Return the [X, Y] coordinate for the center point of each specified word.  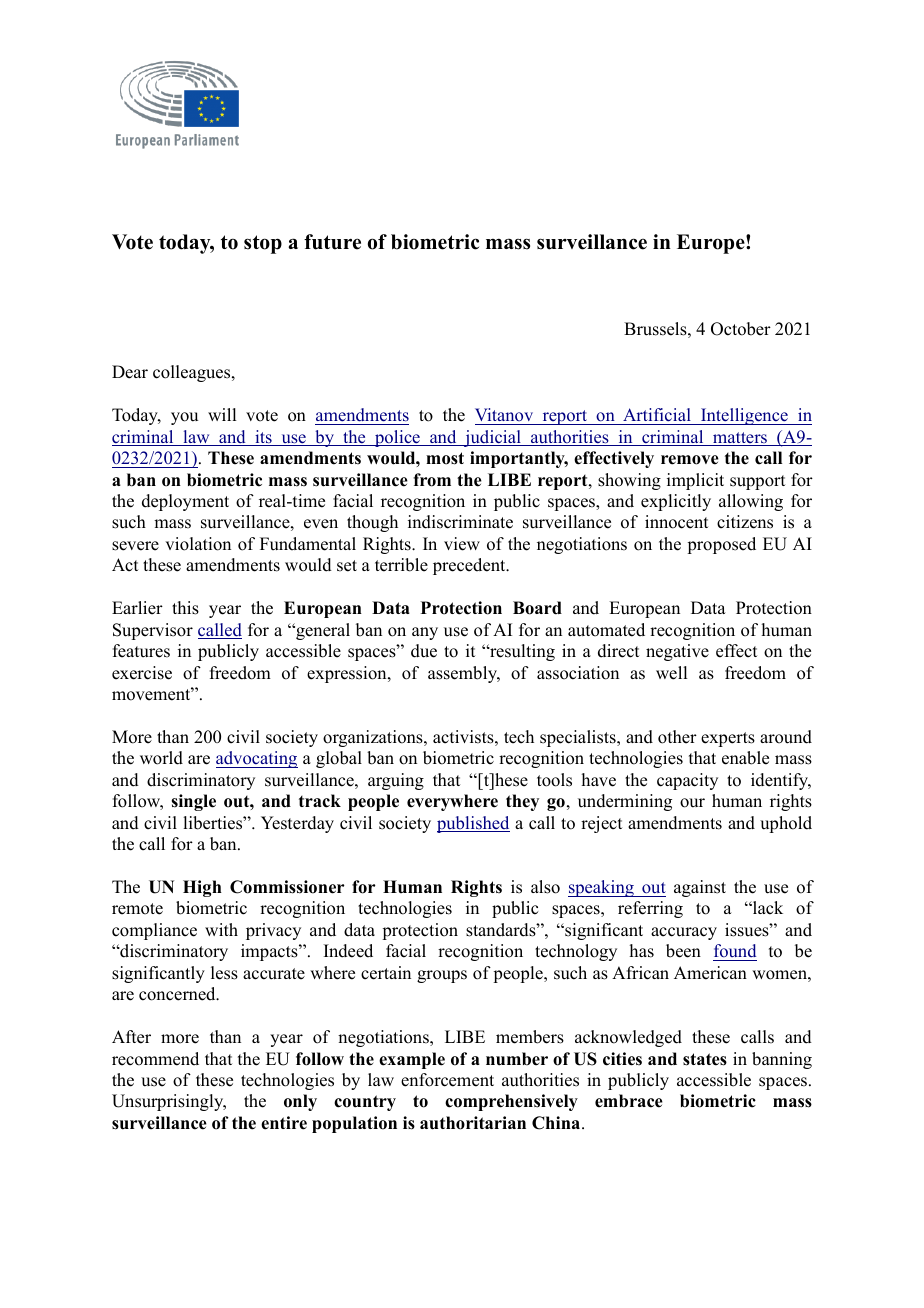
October [741, 329]
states [705, 1059]
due [424, 651]
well [671, 673]
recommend [155, 1059]
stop [263, 244]
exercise [142, 673]
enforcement [447, 1080]
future [332, 242]
